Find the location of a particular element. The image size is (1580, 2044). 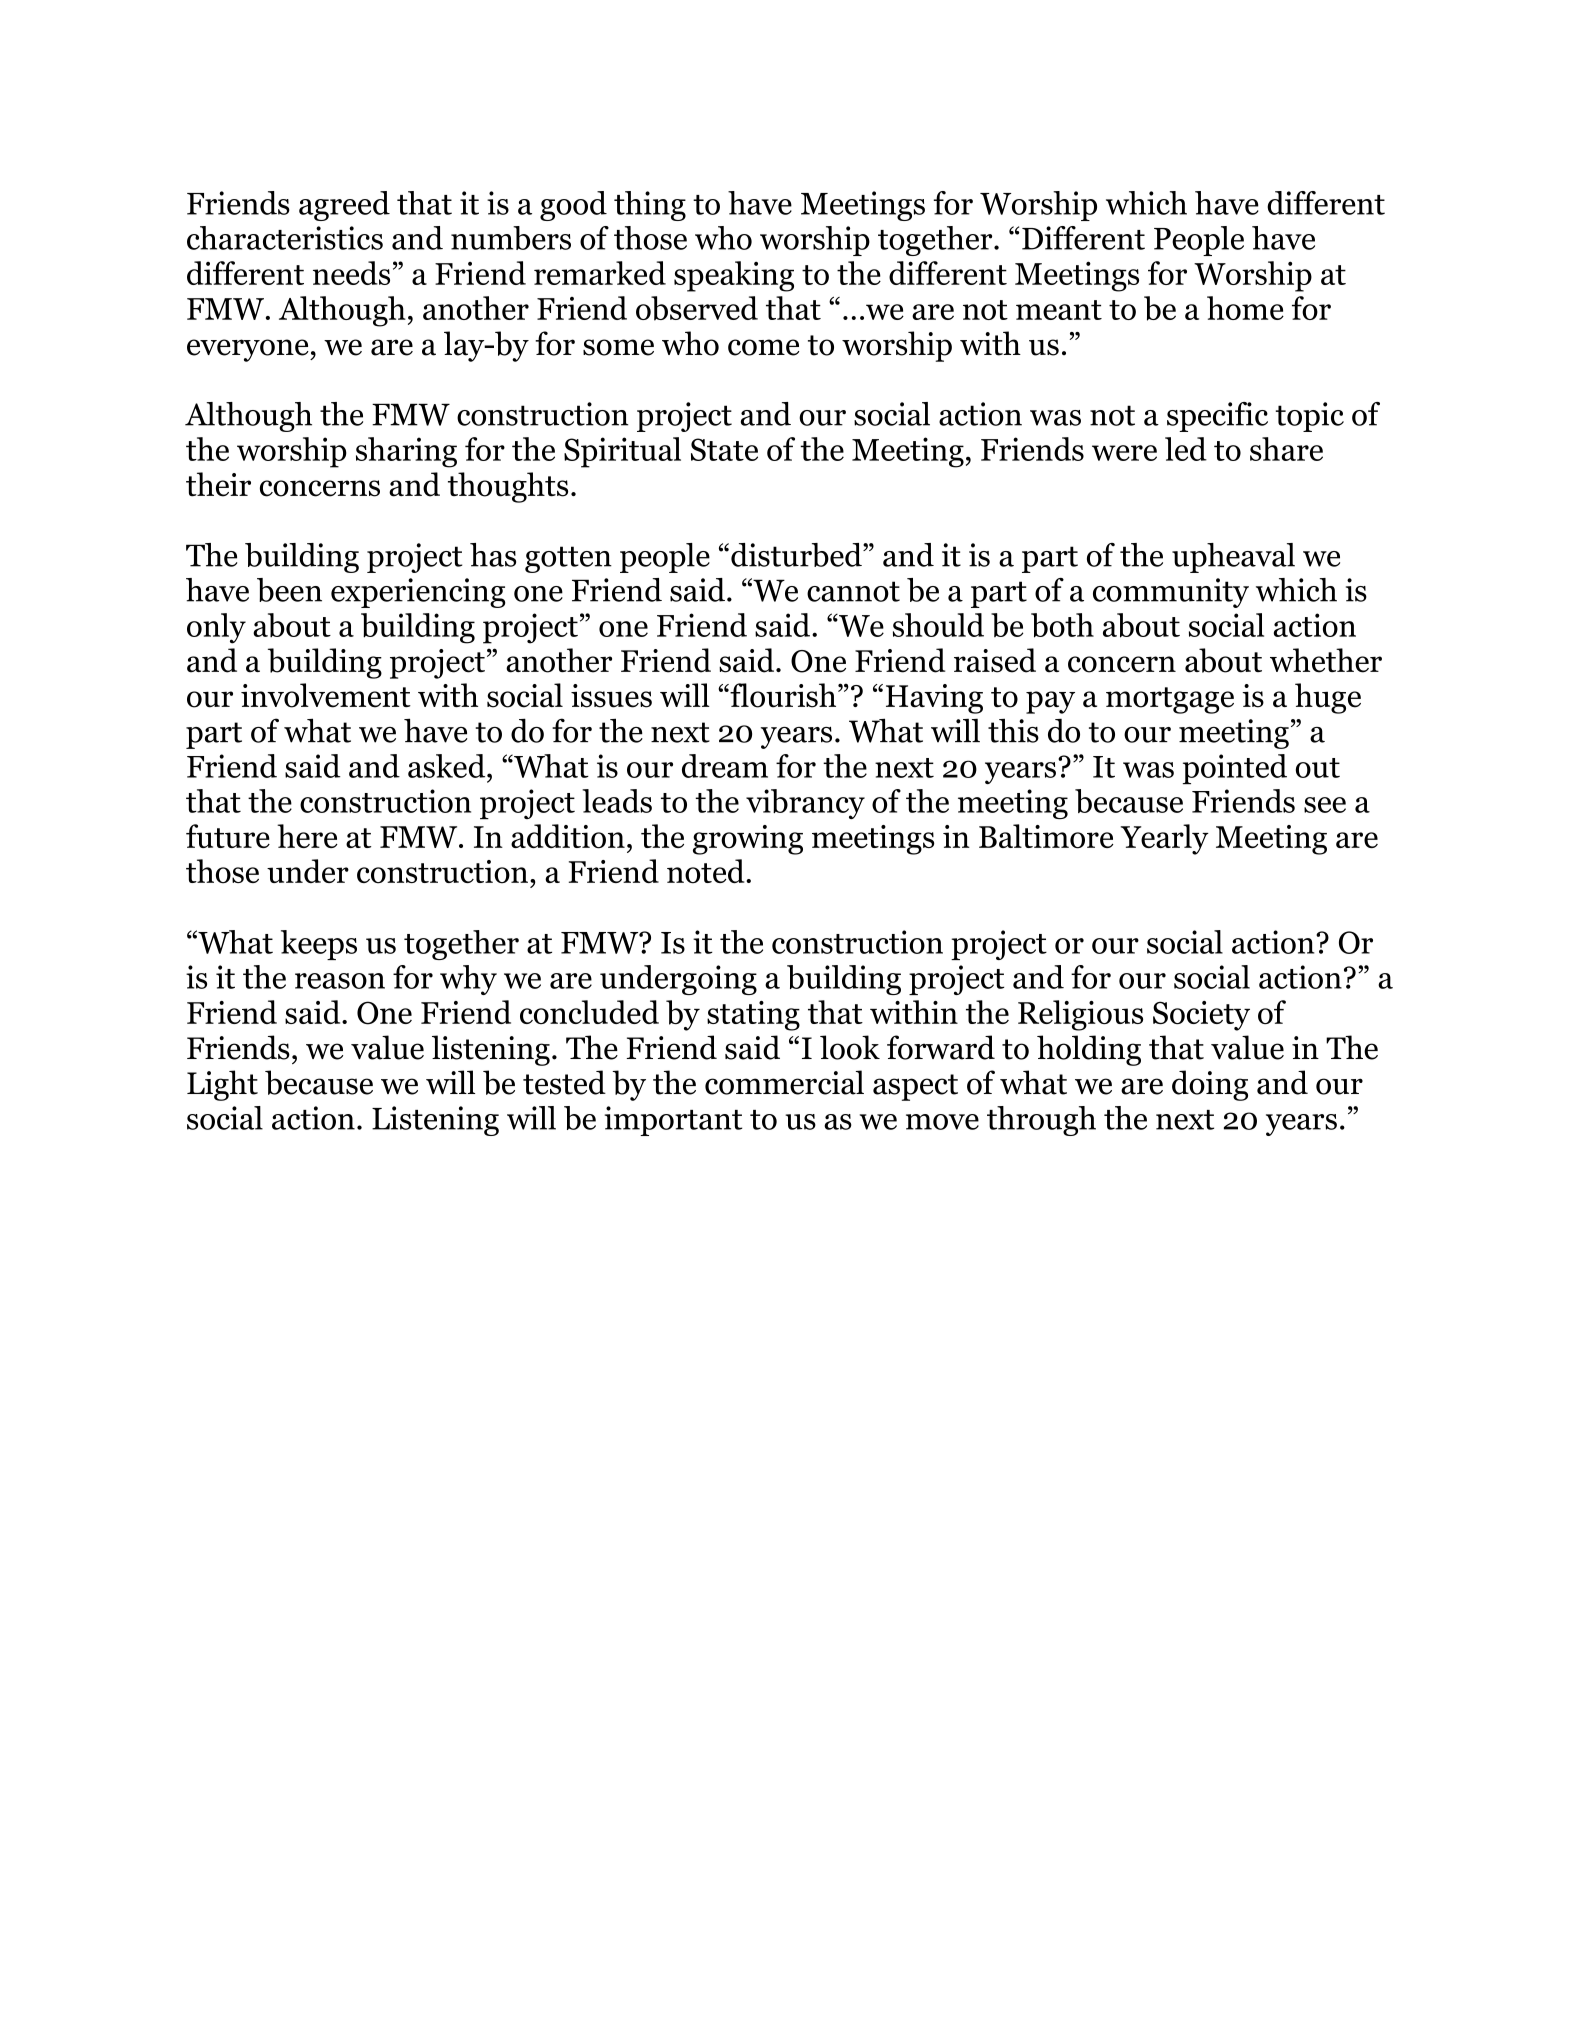

disturbed is located at coordinates (797, 555).
